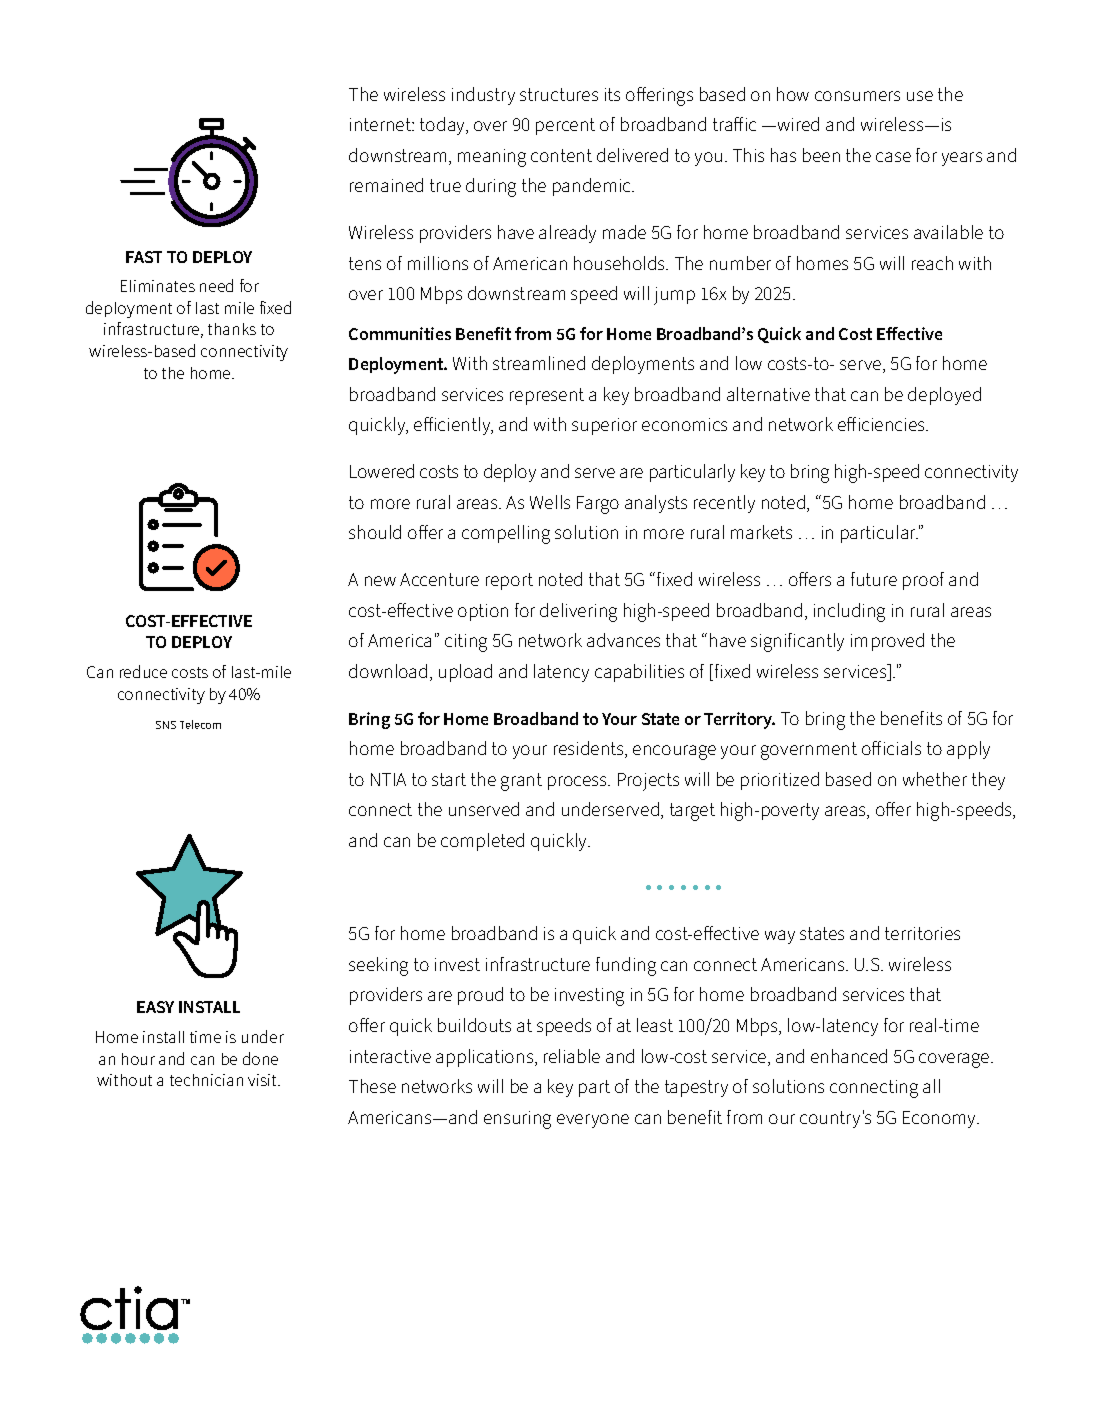 The height and width of the screenshot is (1424, 1100). I want to click on reliable, so click(572, 1056).
